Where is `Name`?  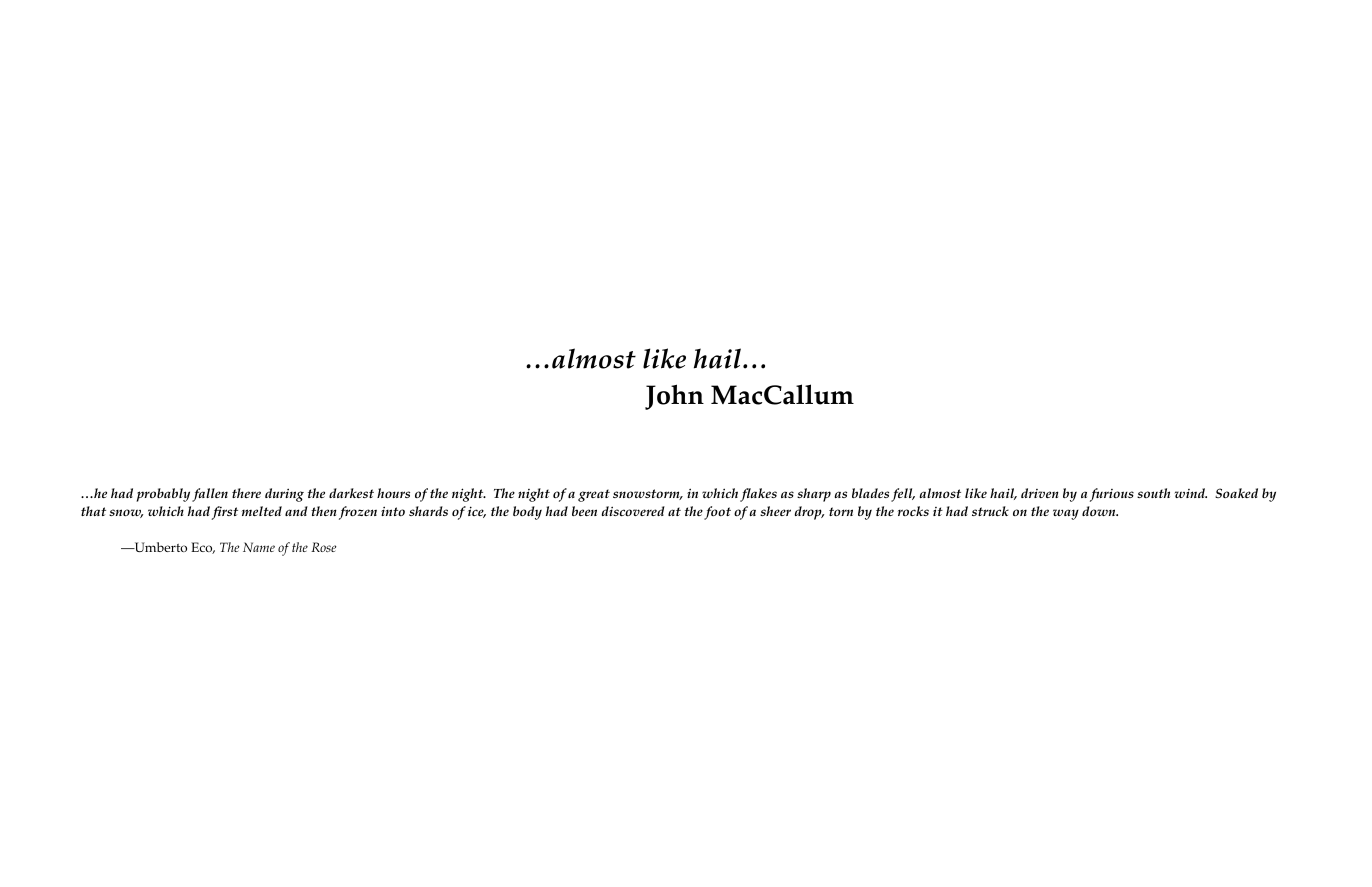 Name is located at coordinates (259, 547).
